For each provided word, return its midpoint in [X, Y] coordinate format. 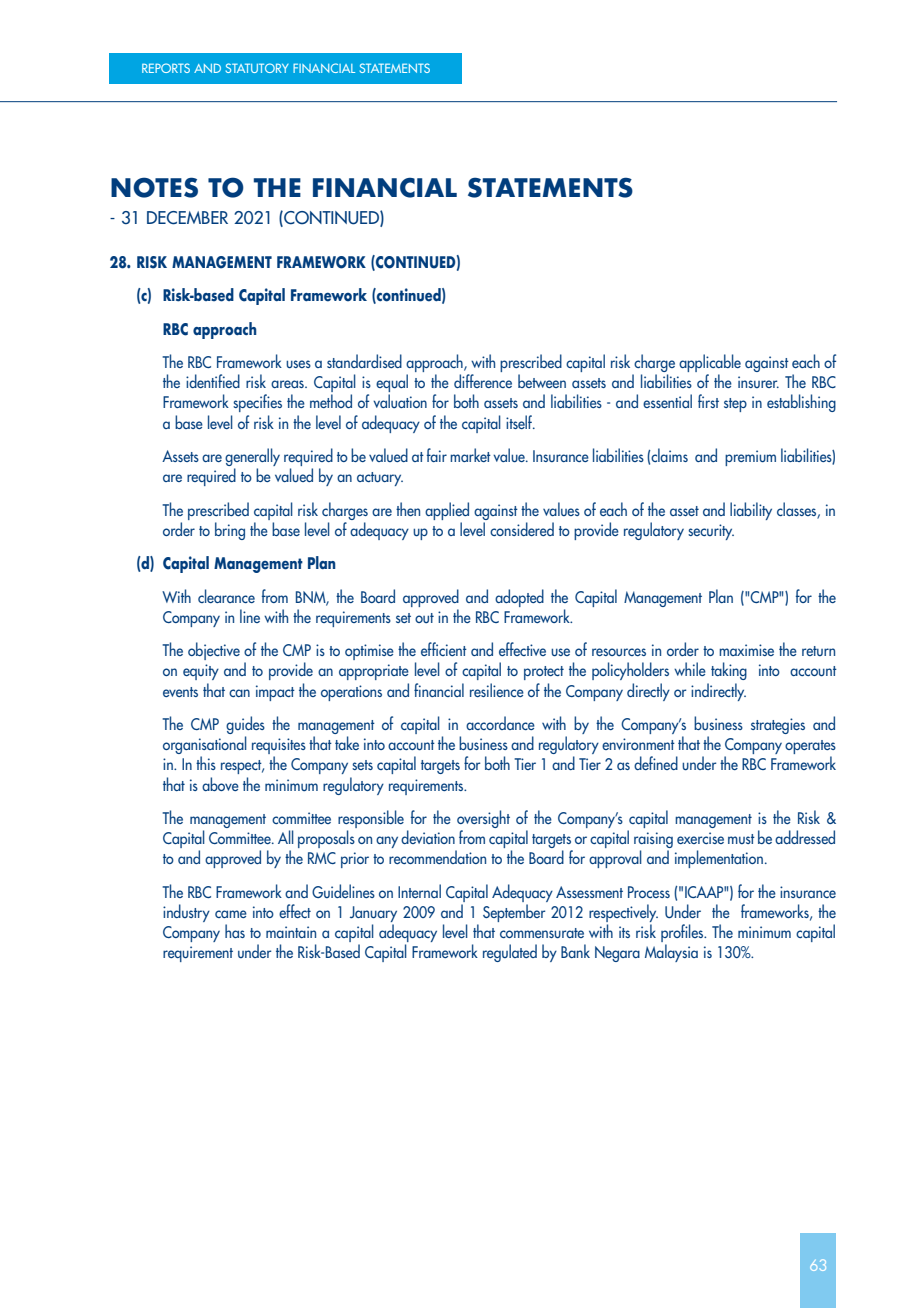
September [514, 913]
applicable [710, 364]
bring [230, 531]
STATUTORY [257, 68]
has [235, 931]
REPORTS [166, 68]
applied [447, 511]
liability [751, 511]
